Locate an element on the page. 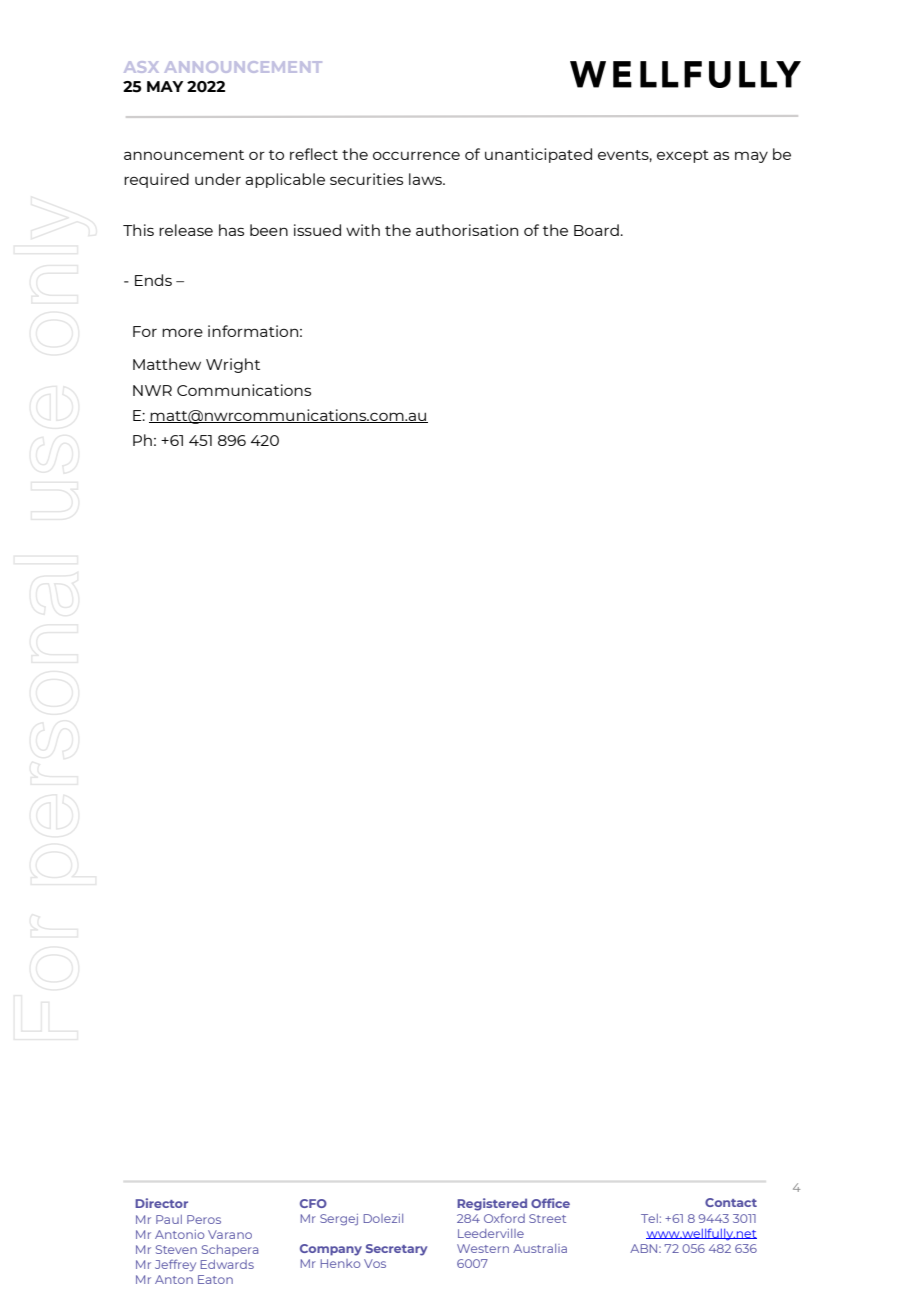 This image has height=1308, width=924. Registered is located at coordinates (492, 1204).
